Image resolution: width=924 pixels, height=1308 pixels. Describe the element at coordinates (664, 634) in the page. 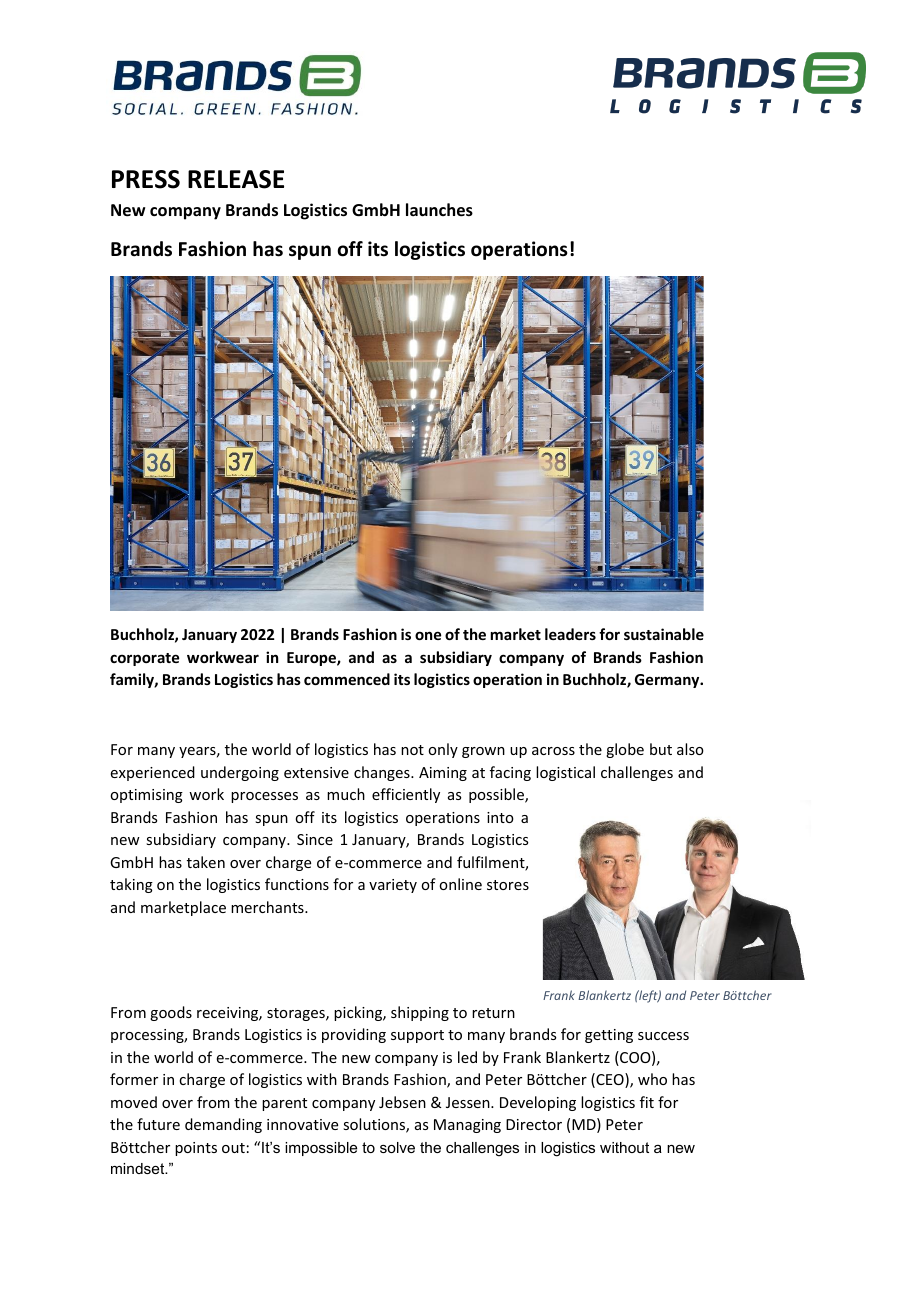

I see `sustainable` at that location.
